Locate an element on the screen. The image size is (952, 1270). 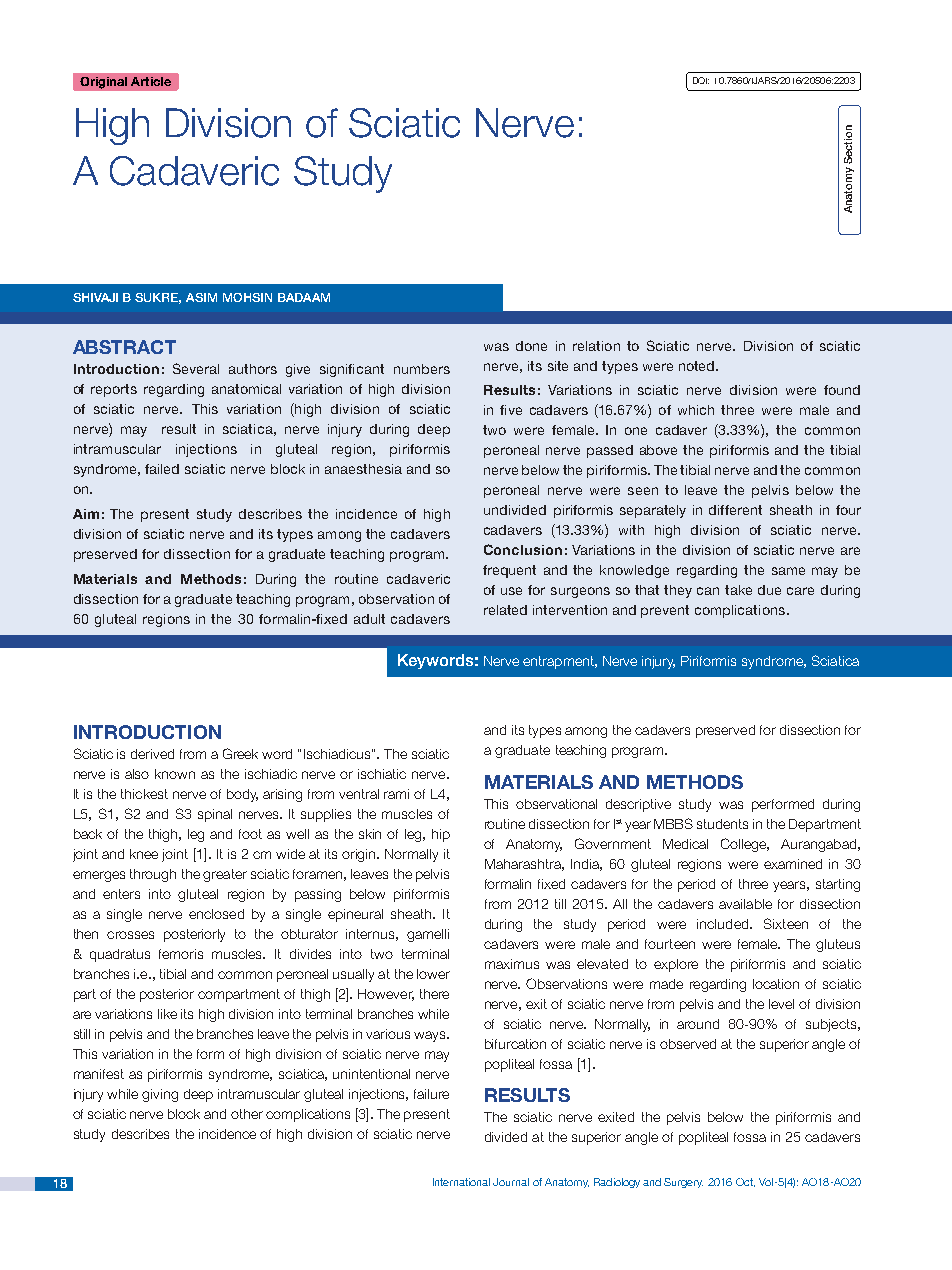
derived is located at coordinates (152, 754).
